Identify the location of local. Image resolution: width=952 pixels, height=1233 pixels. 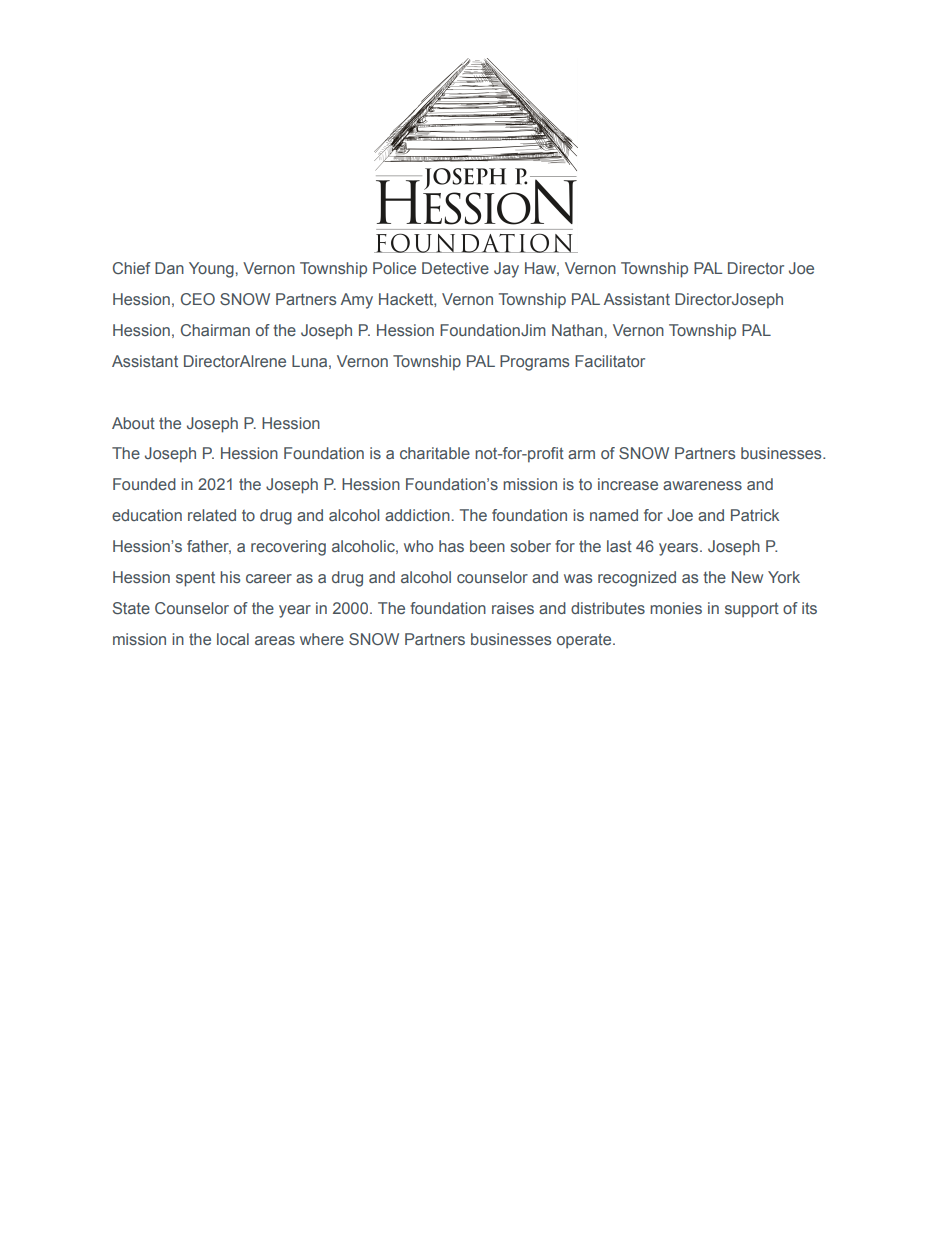
(233, 639).
